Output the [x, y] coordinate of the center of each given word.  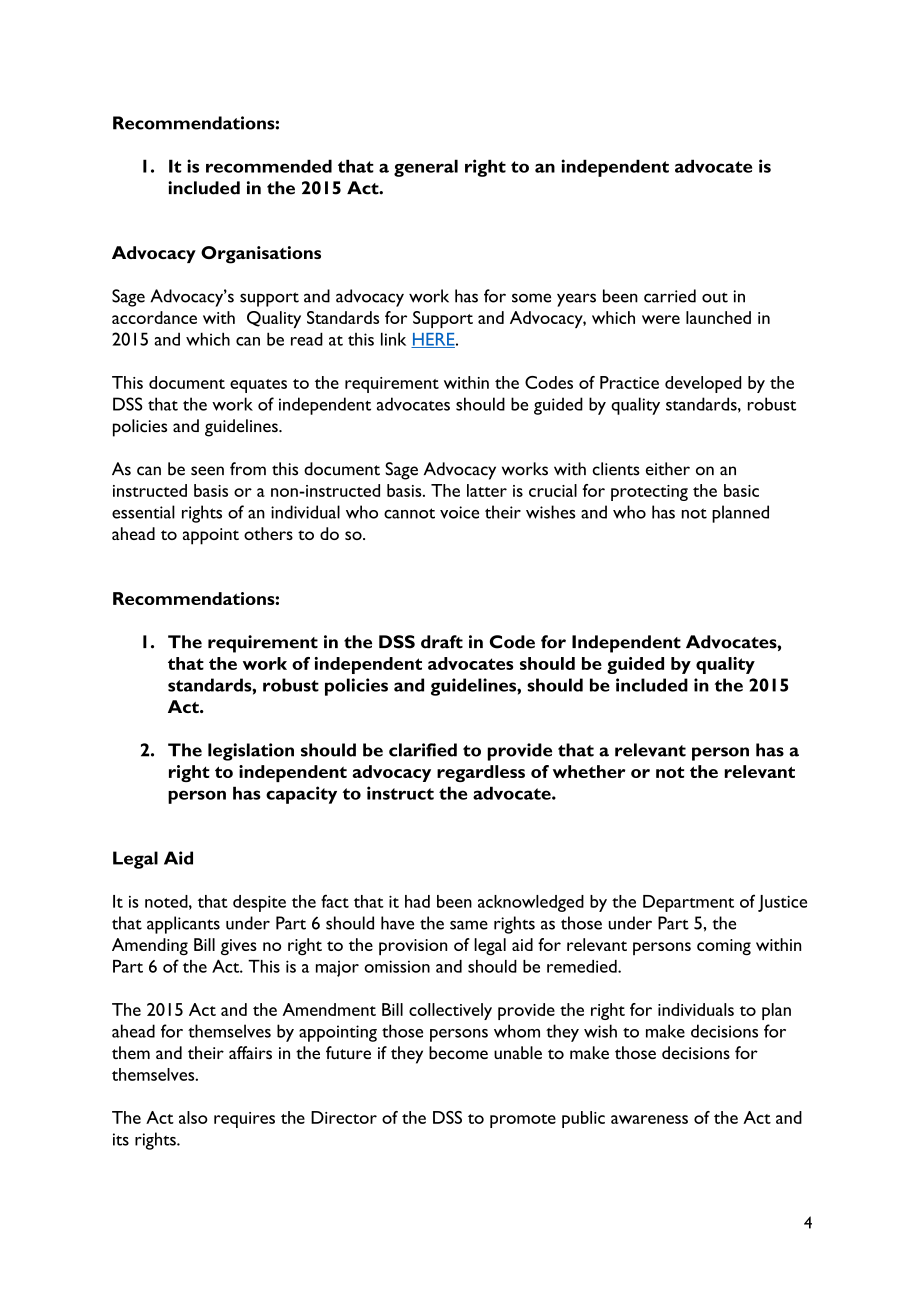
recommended [269, 166]
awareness [649, 1119]
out [715, 297]
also [193, 1117]
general [426, 168]
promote [523, 1121]
